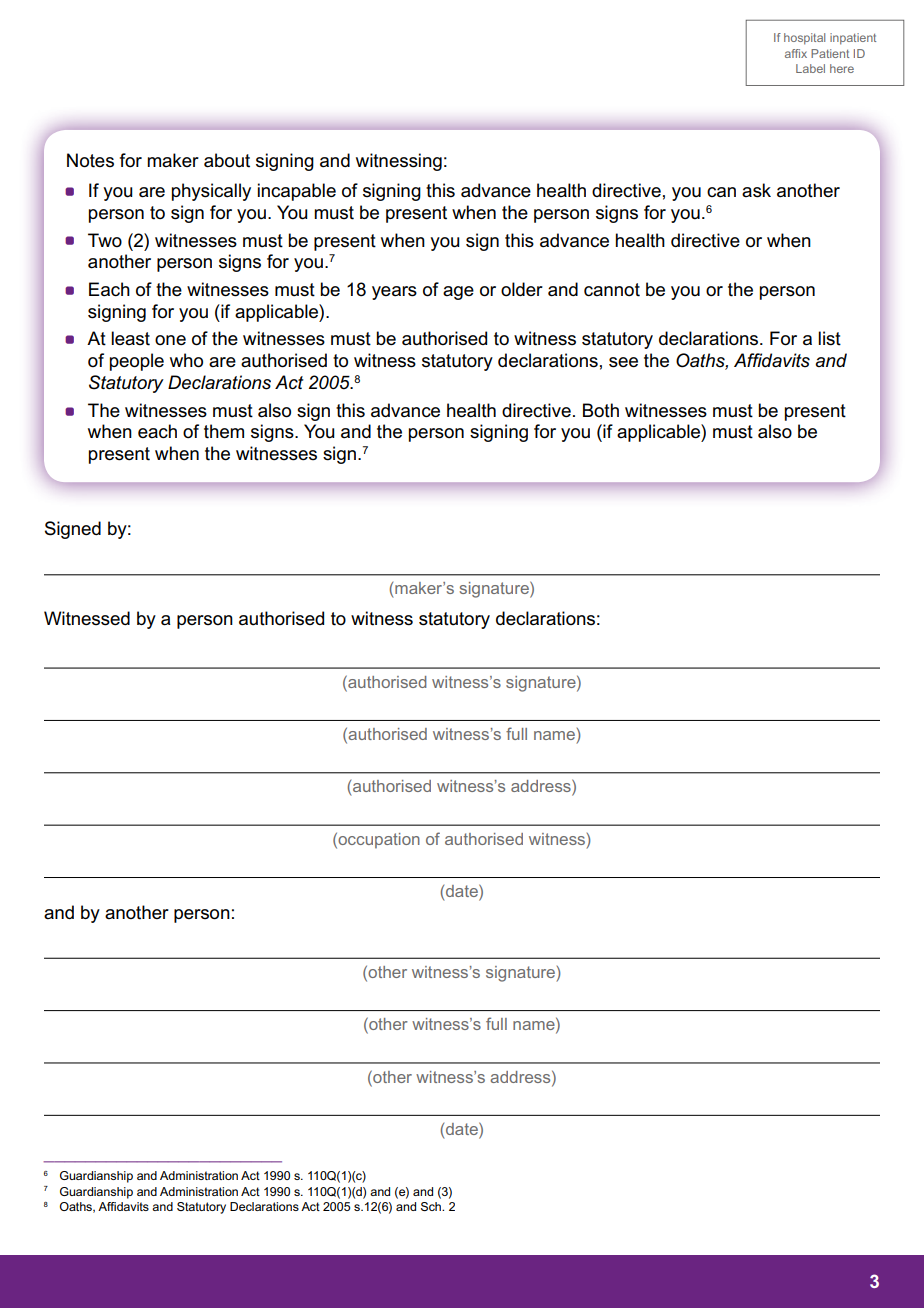 This screenshot has width=924, height=1308. I want to click on affix, so click(796, 53).
